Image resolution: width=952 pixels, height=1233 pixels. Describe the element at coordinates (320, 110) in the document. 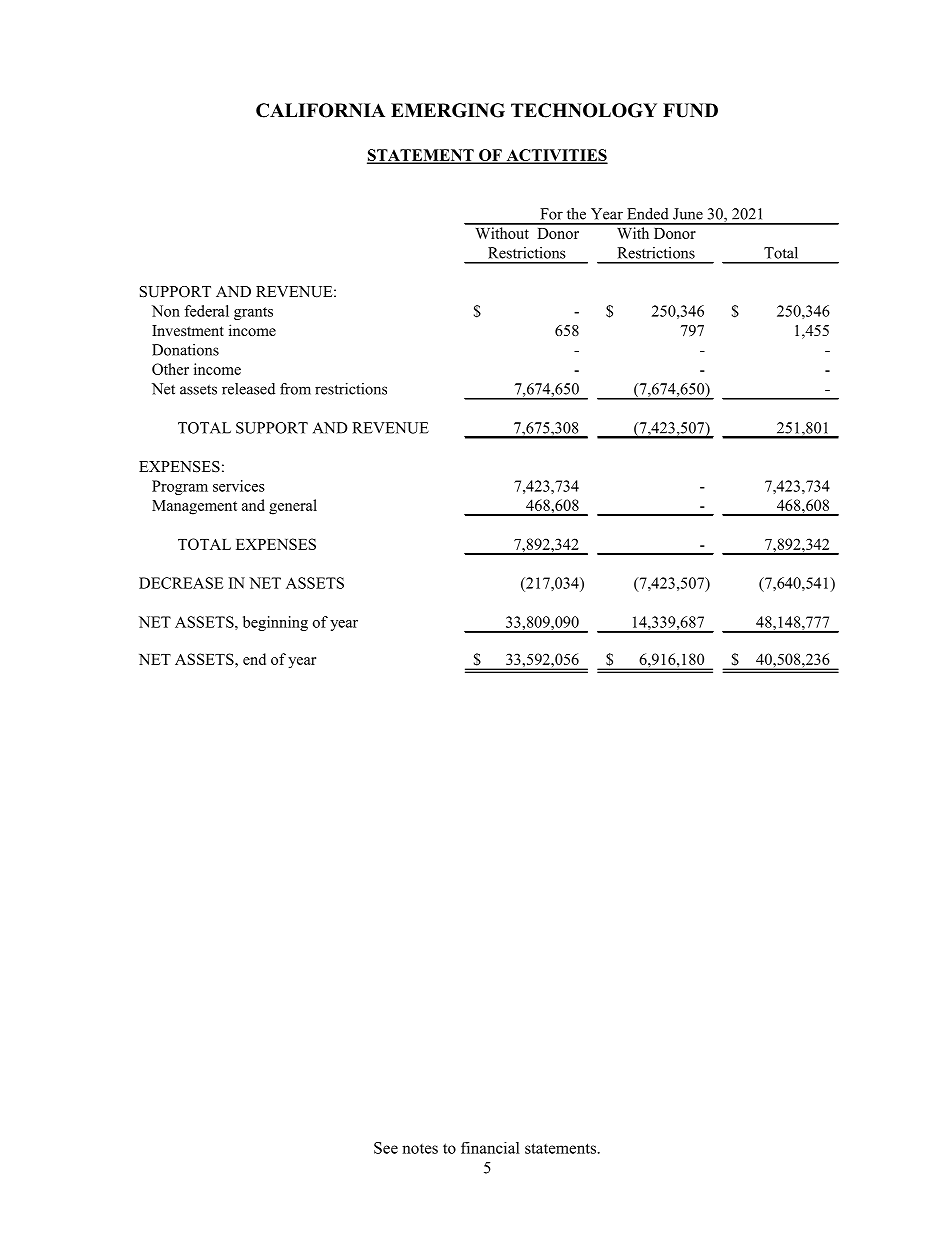

I see `CALIFORNIA` at that location.
